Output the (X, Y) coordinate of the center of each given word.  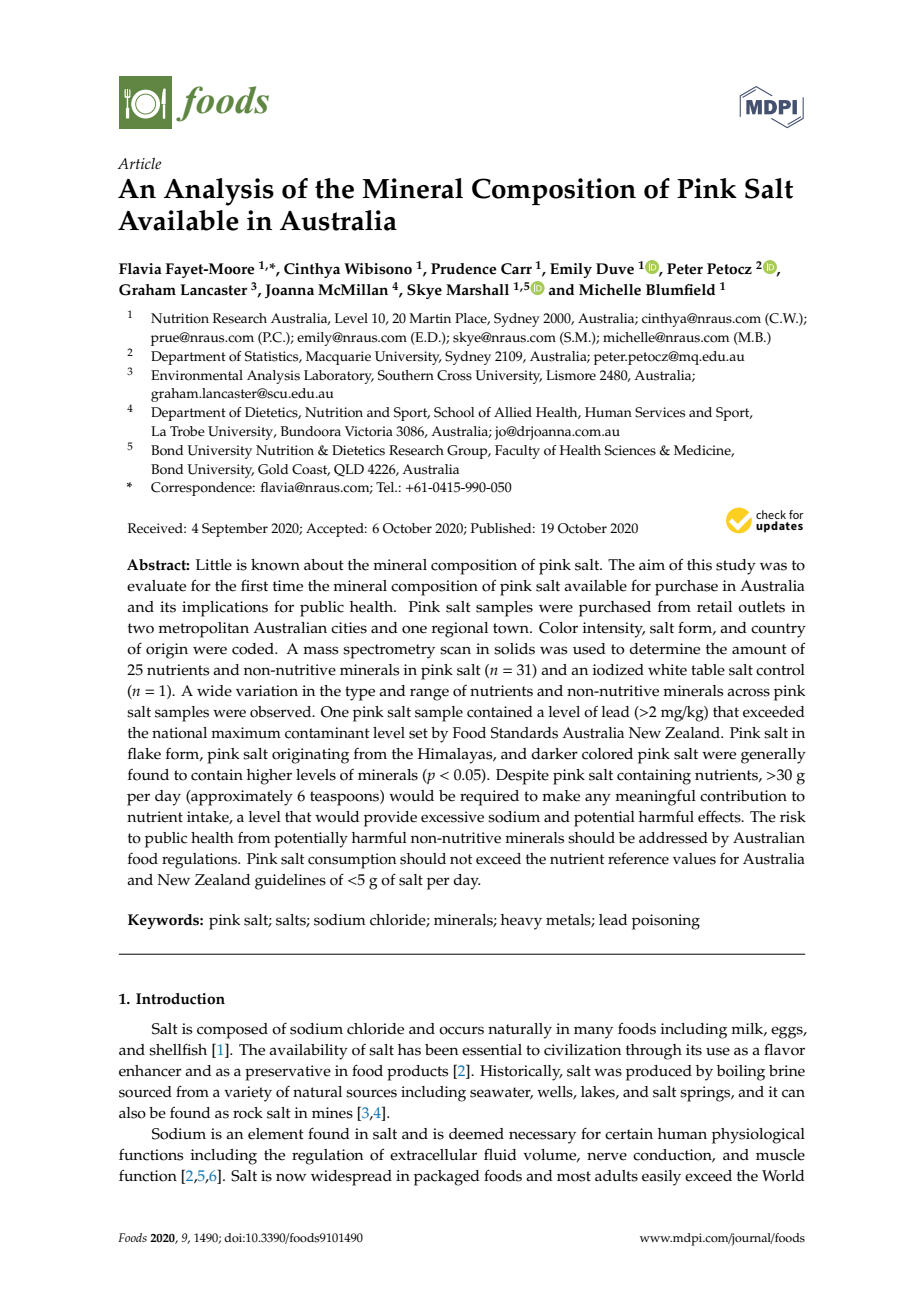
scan (455, 650)
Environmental (197, 375)
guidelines (290, 882)
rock (248, 1113)
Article (139, 163)
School (454, 412)
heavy (521, 922)
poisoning (666, 922)
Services (660, 412)
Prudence (464, 269)
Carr (516, 269)
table (708, 670)
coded (254, 649)
